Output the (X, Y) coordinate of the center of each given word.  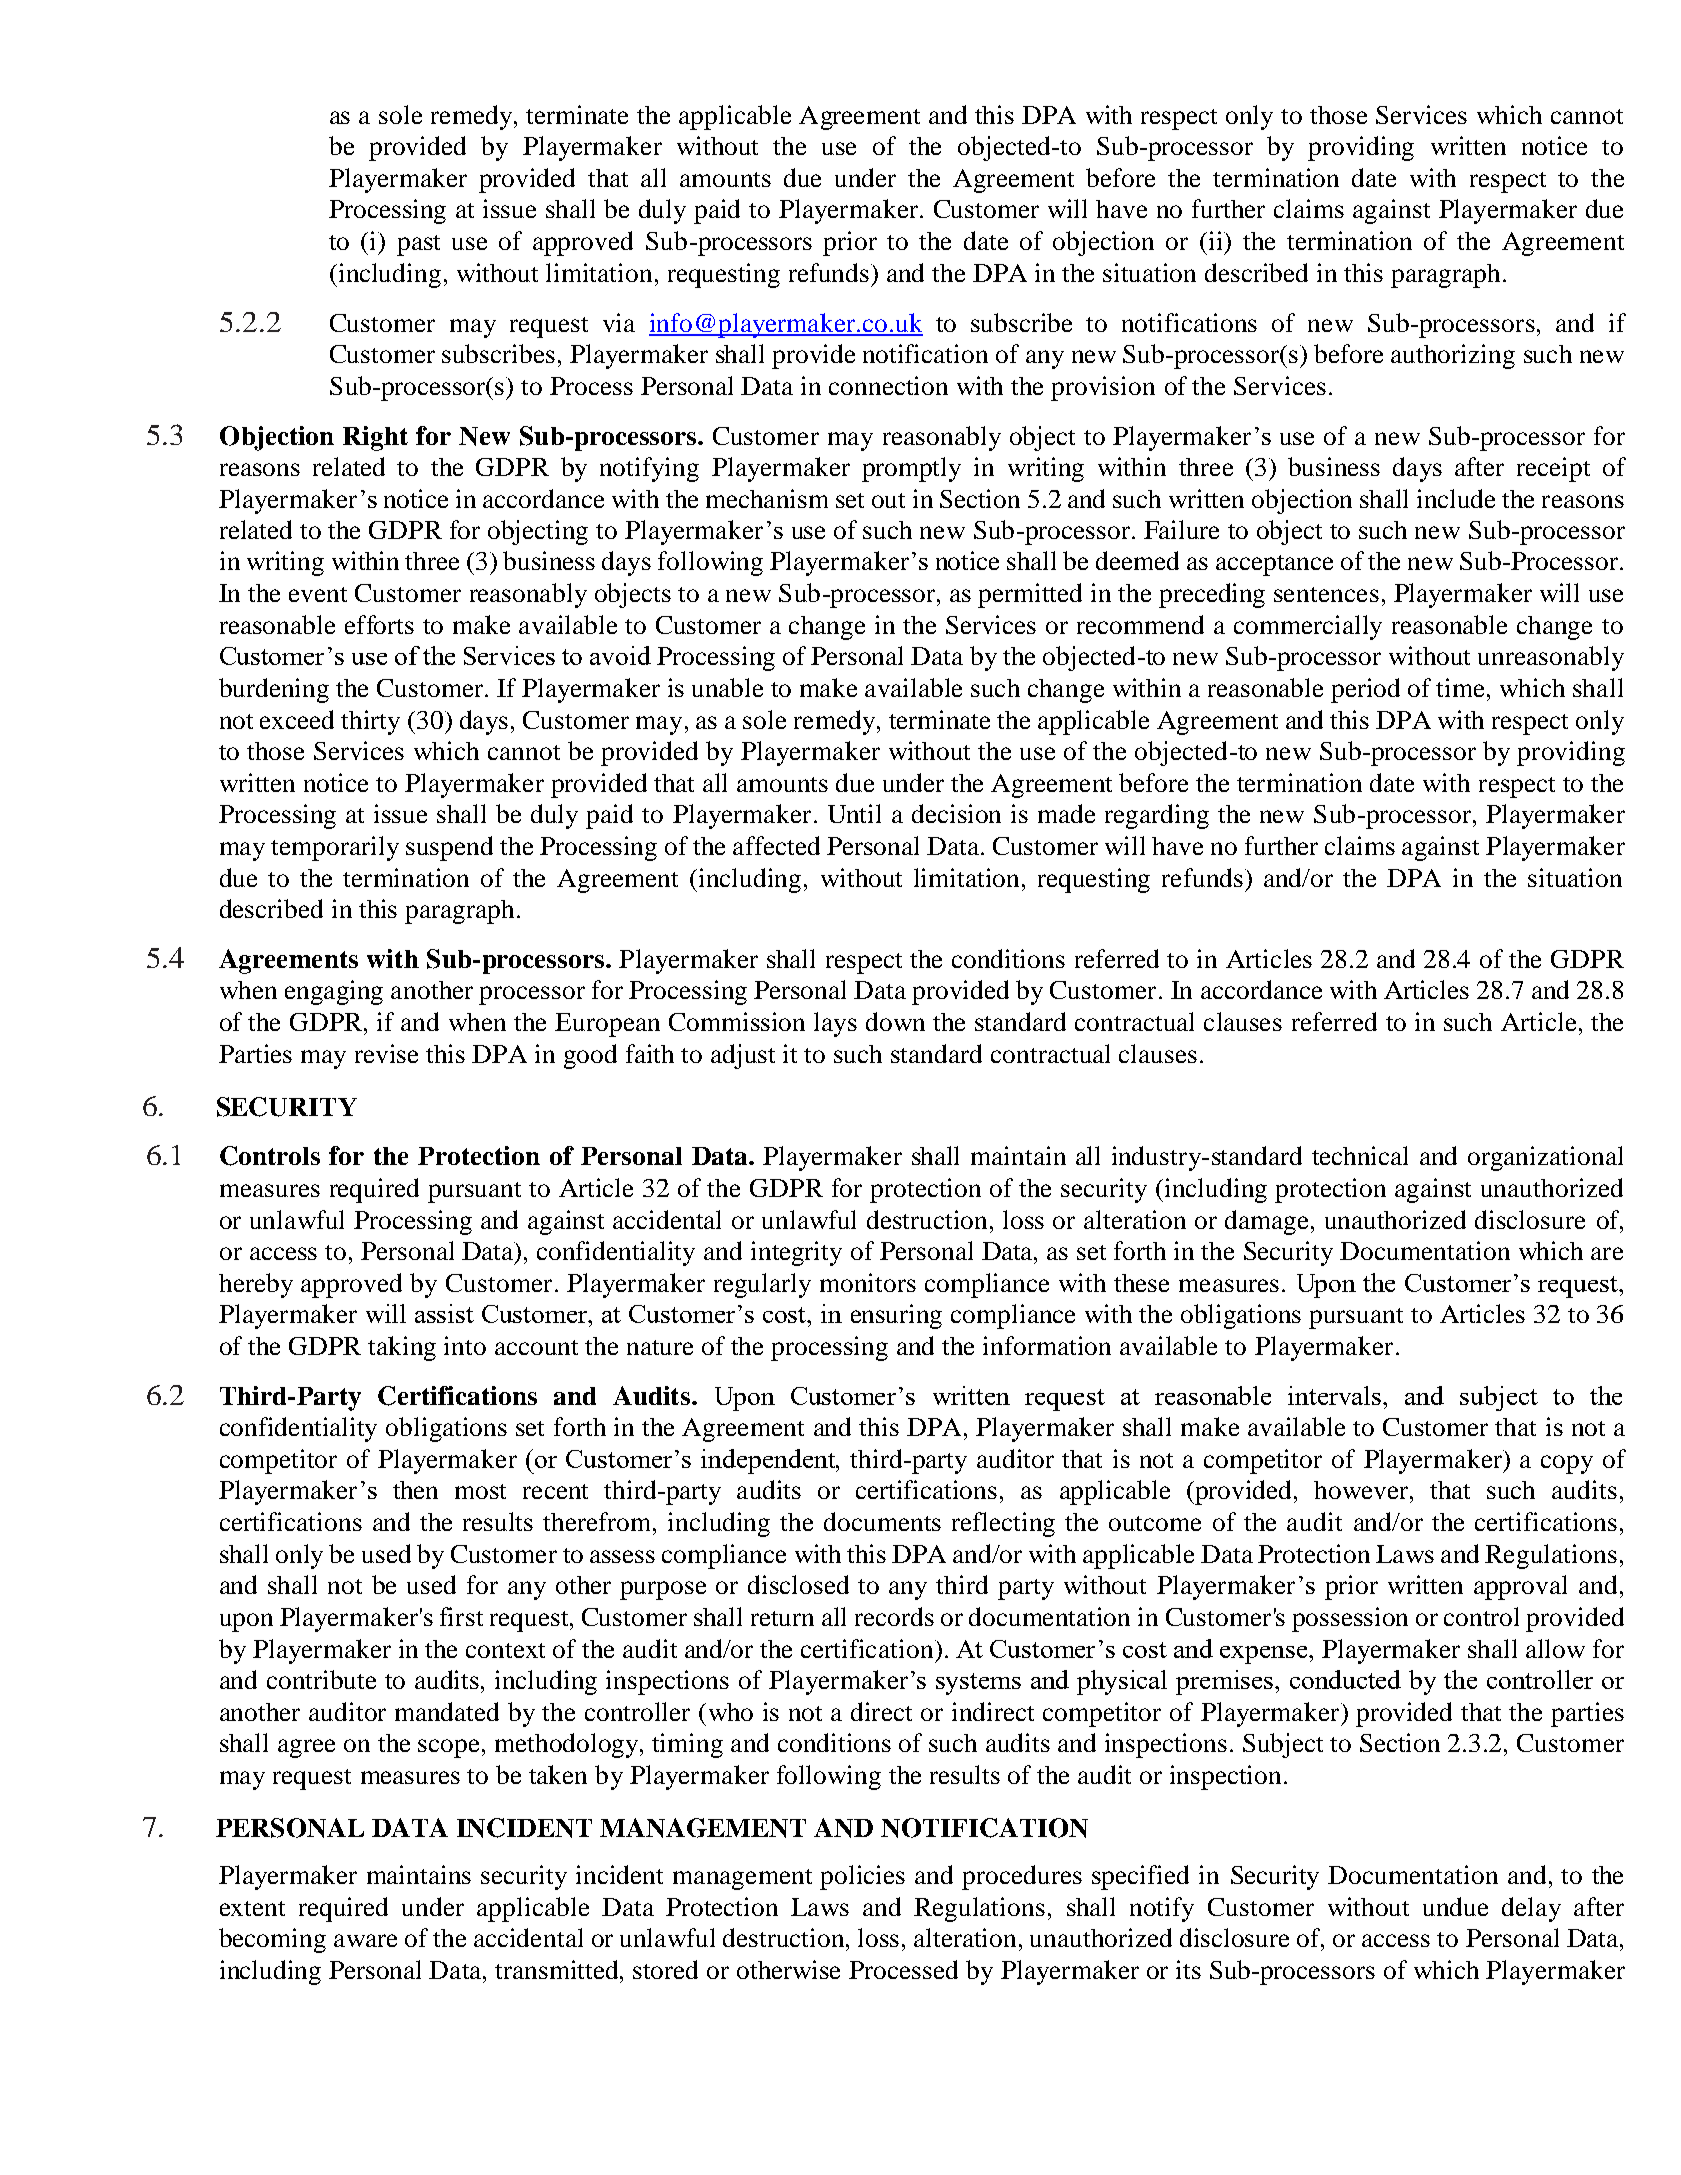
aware (365, 1940)
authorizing (1453, 356)
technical (1360, 1155)
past (418, 245)
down (895, 1021)
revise (386, 1053)
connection (888, 385)
